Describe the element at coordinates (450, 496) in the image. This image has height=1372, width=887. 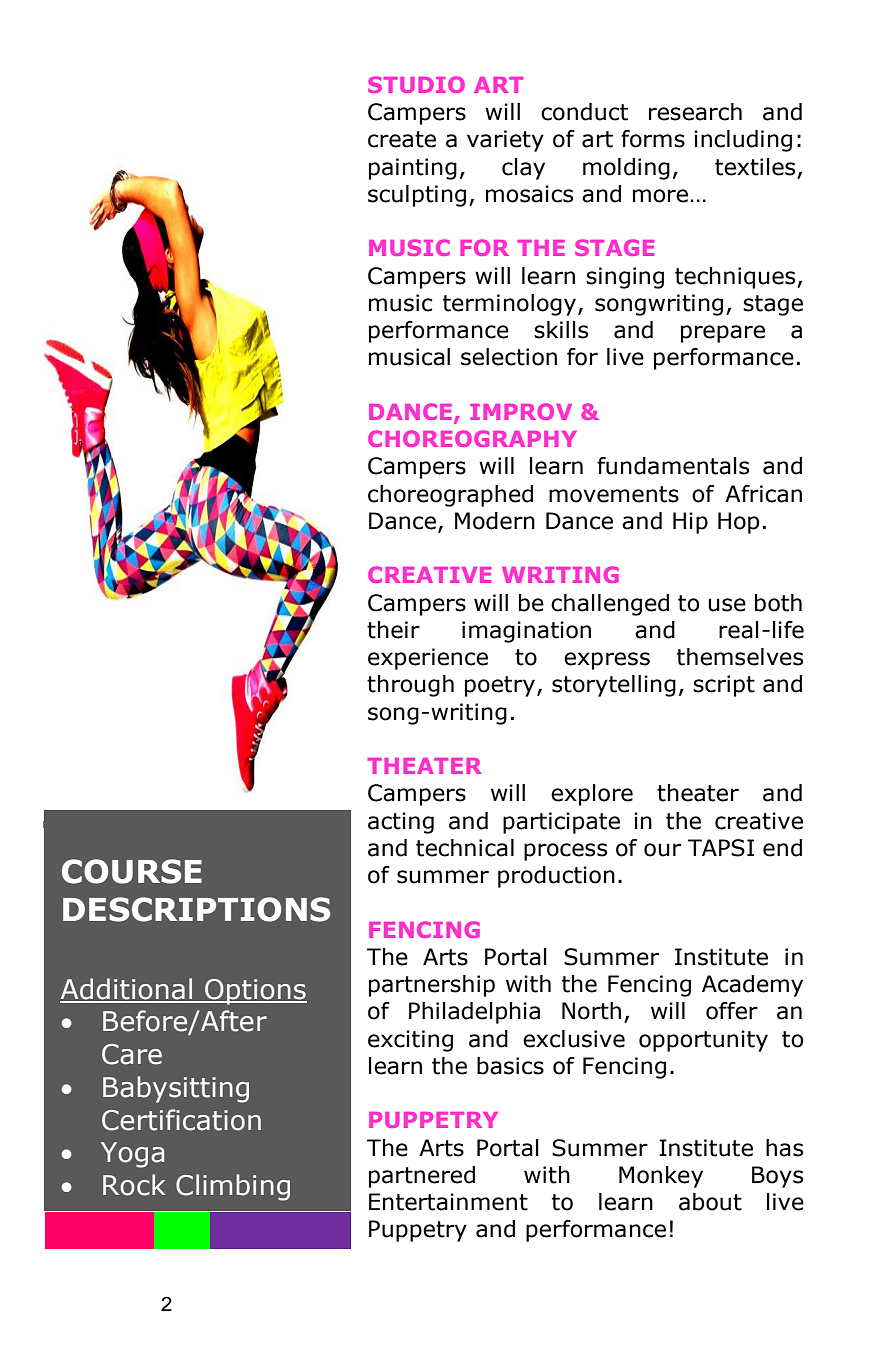
I see `choreographed` at that location.
